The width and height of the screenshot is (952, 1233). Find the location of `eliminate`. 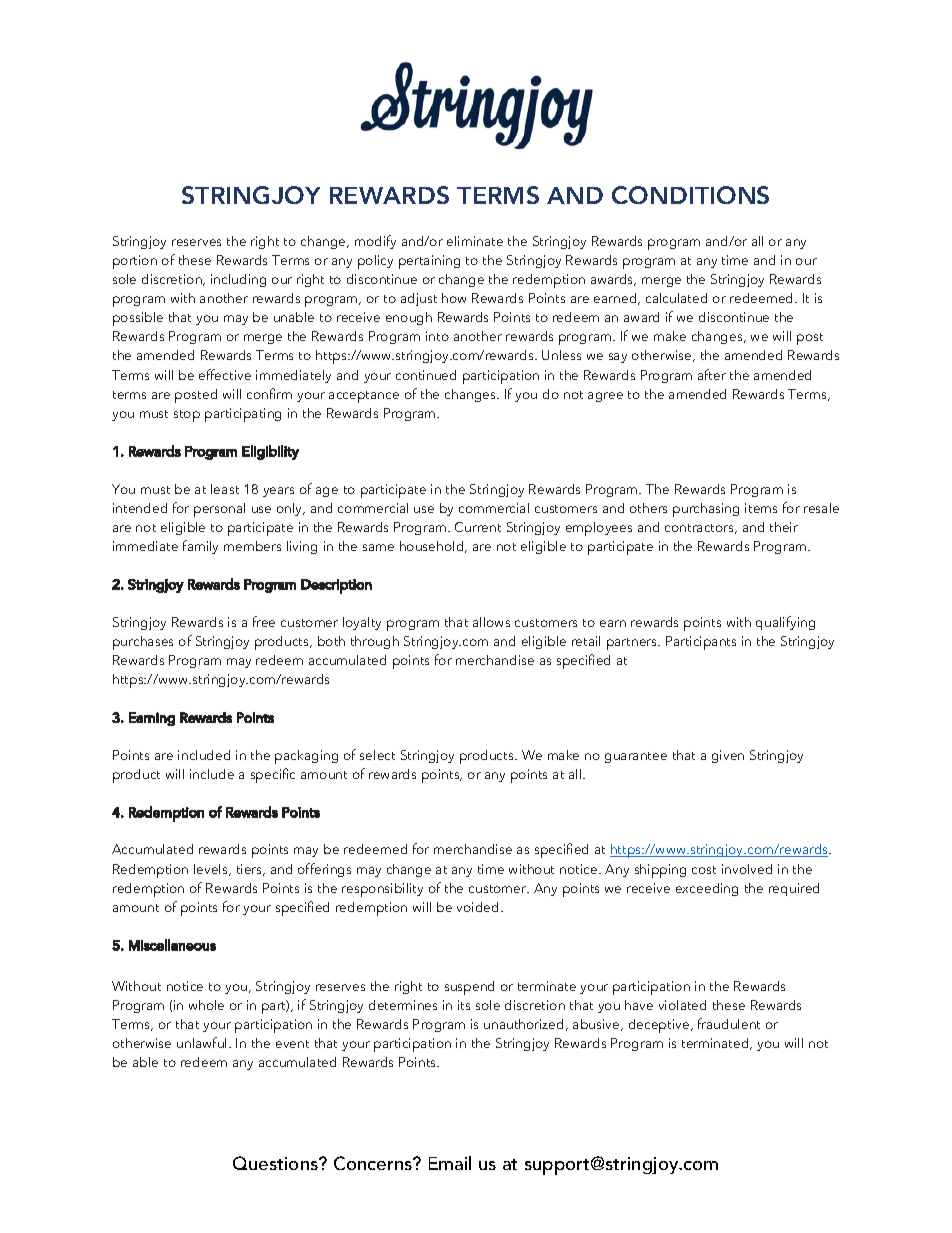

eliminate is located at coordinates (475, 241).
